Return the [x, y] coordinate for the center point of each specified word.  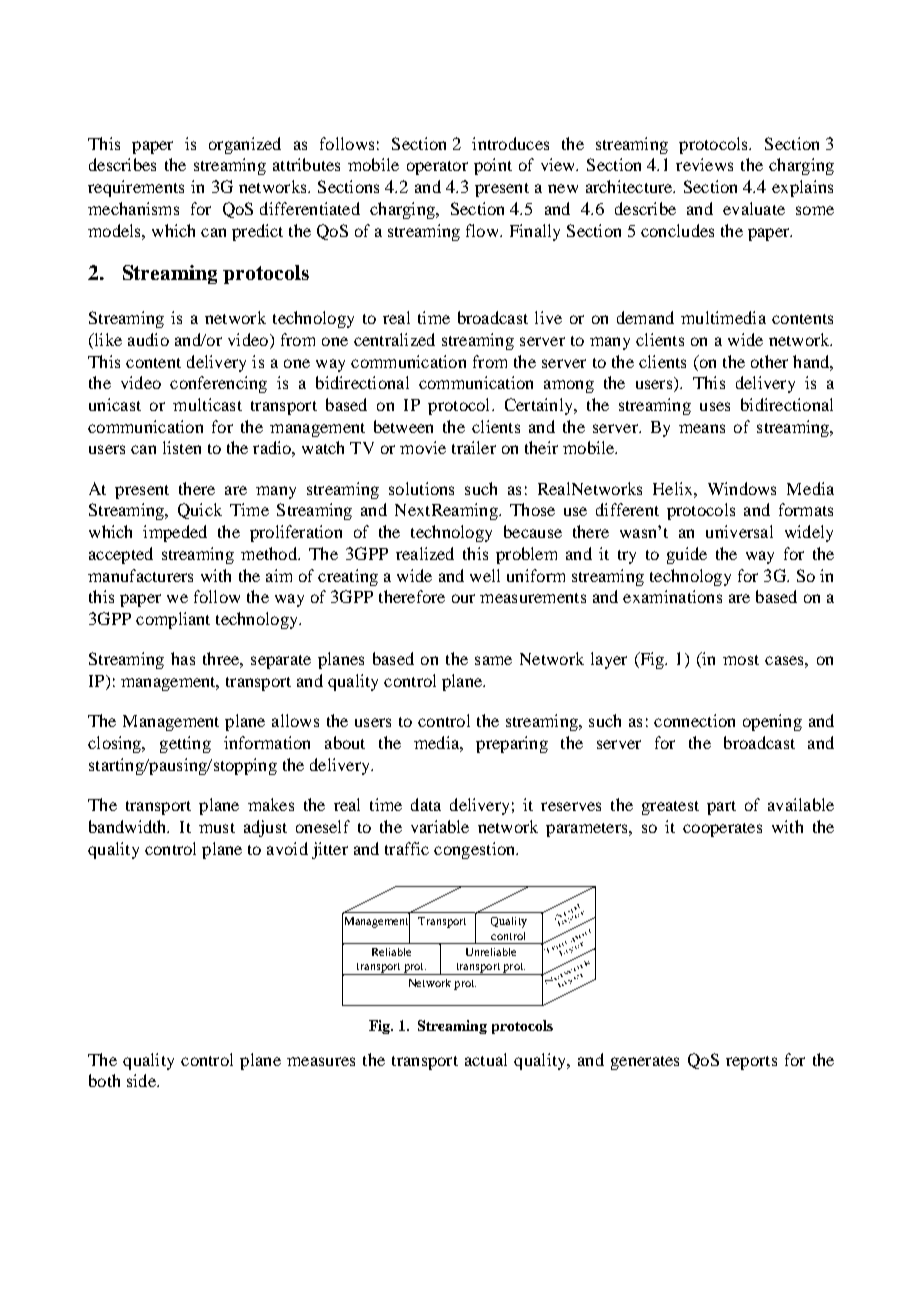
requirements [136, 188]
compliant [173, 620]
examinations [672, 596]
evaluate [754, 208]
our [463, 598]
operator [437, 168]
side [142, 1080]
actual [486, 1059]
